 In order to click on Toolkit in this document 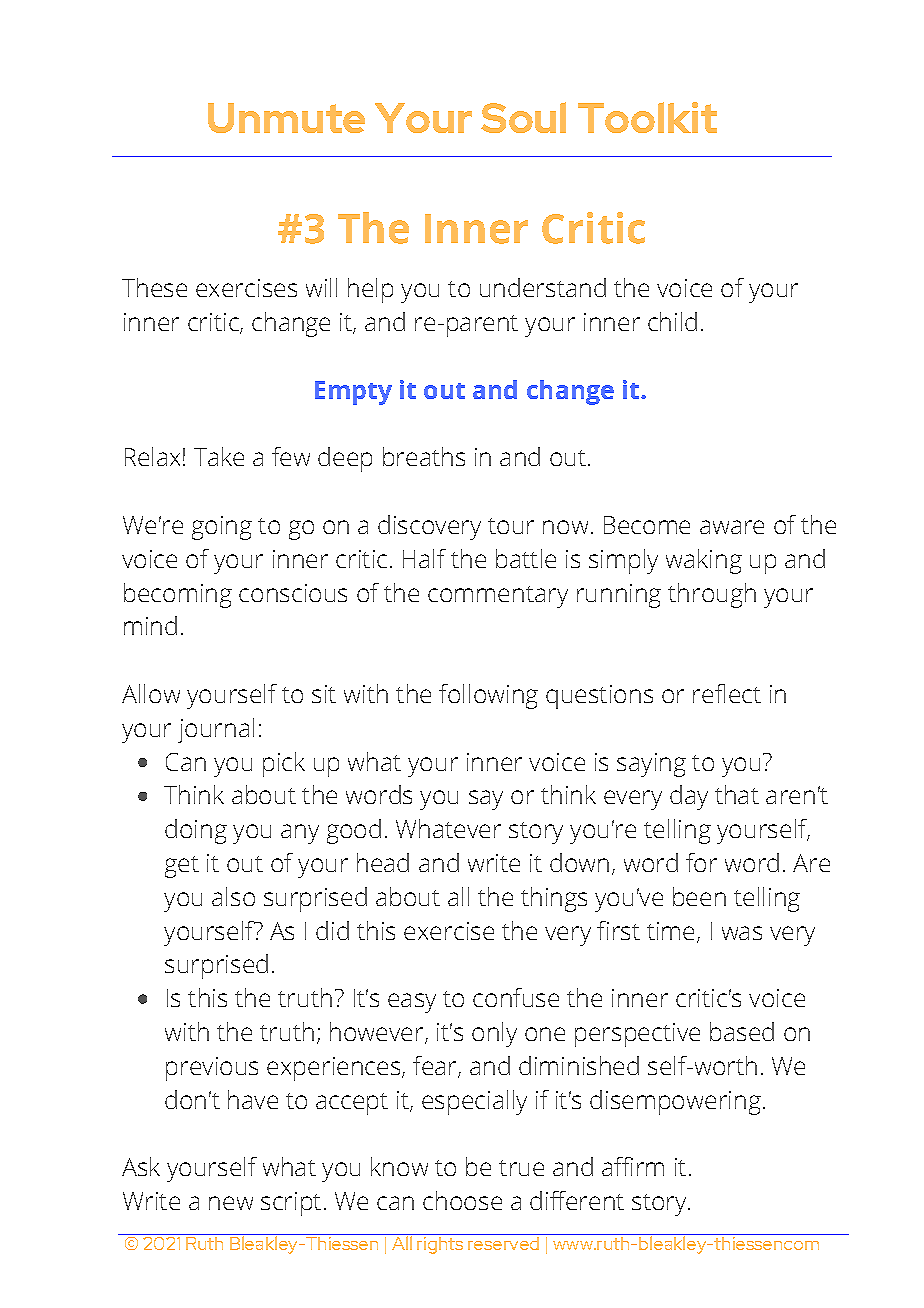, I will do `click(647, 117)`.
